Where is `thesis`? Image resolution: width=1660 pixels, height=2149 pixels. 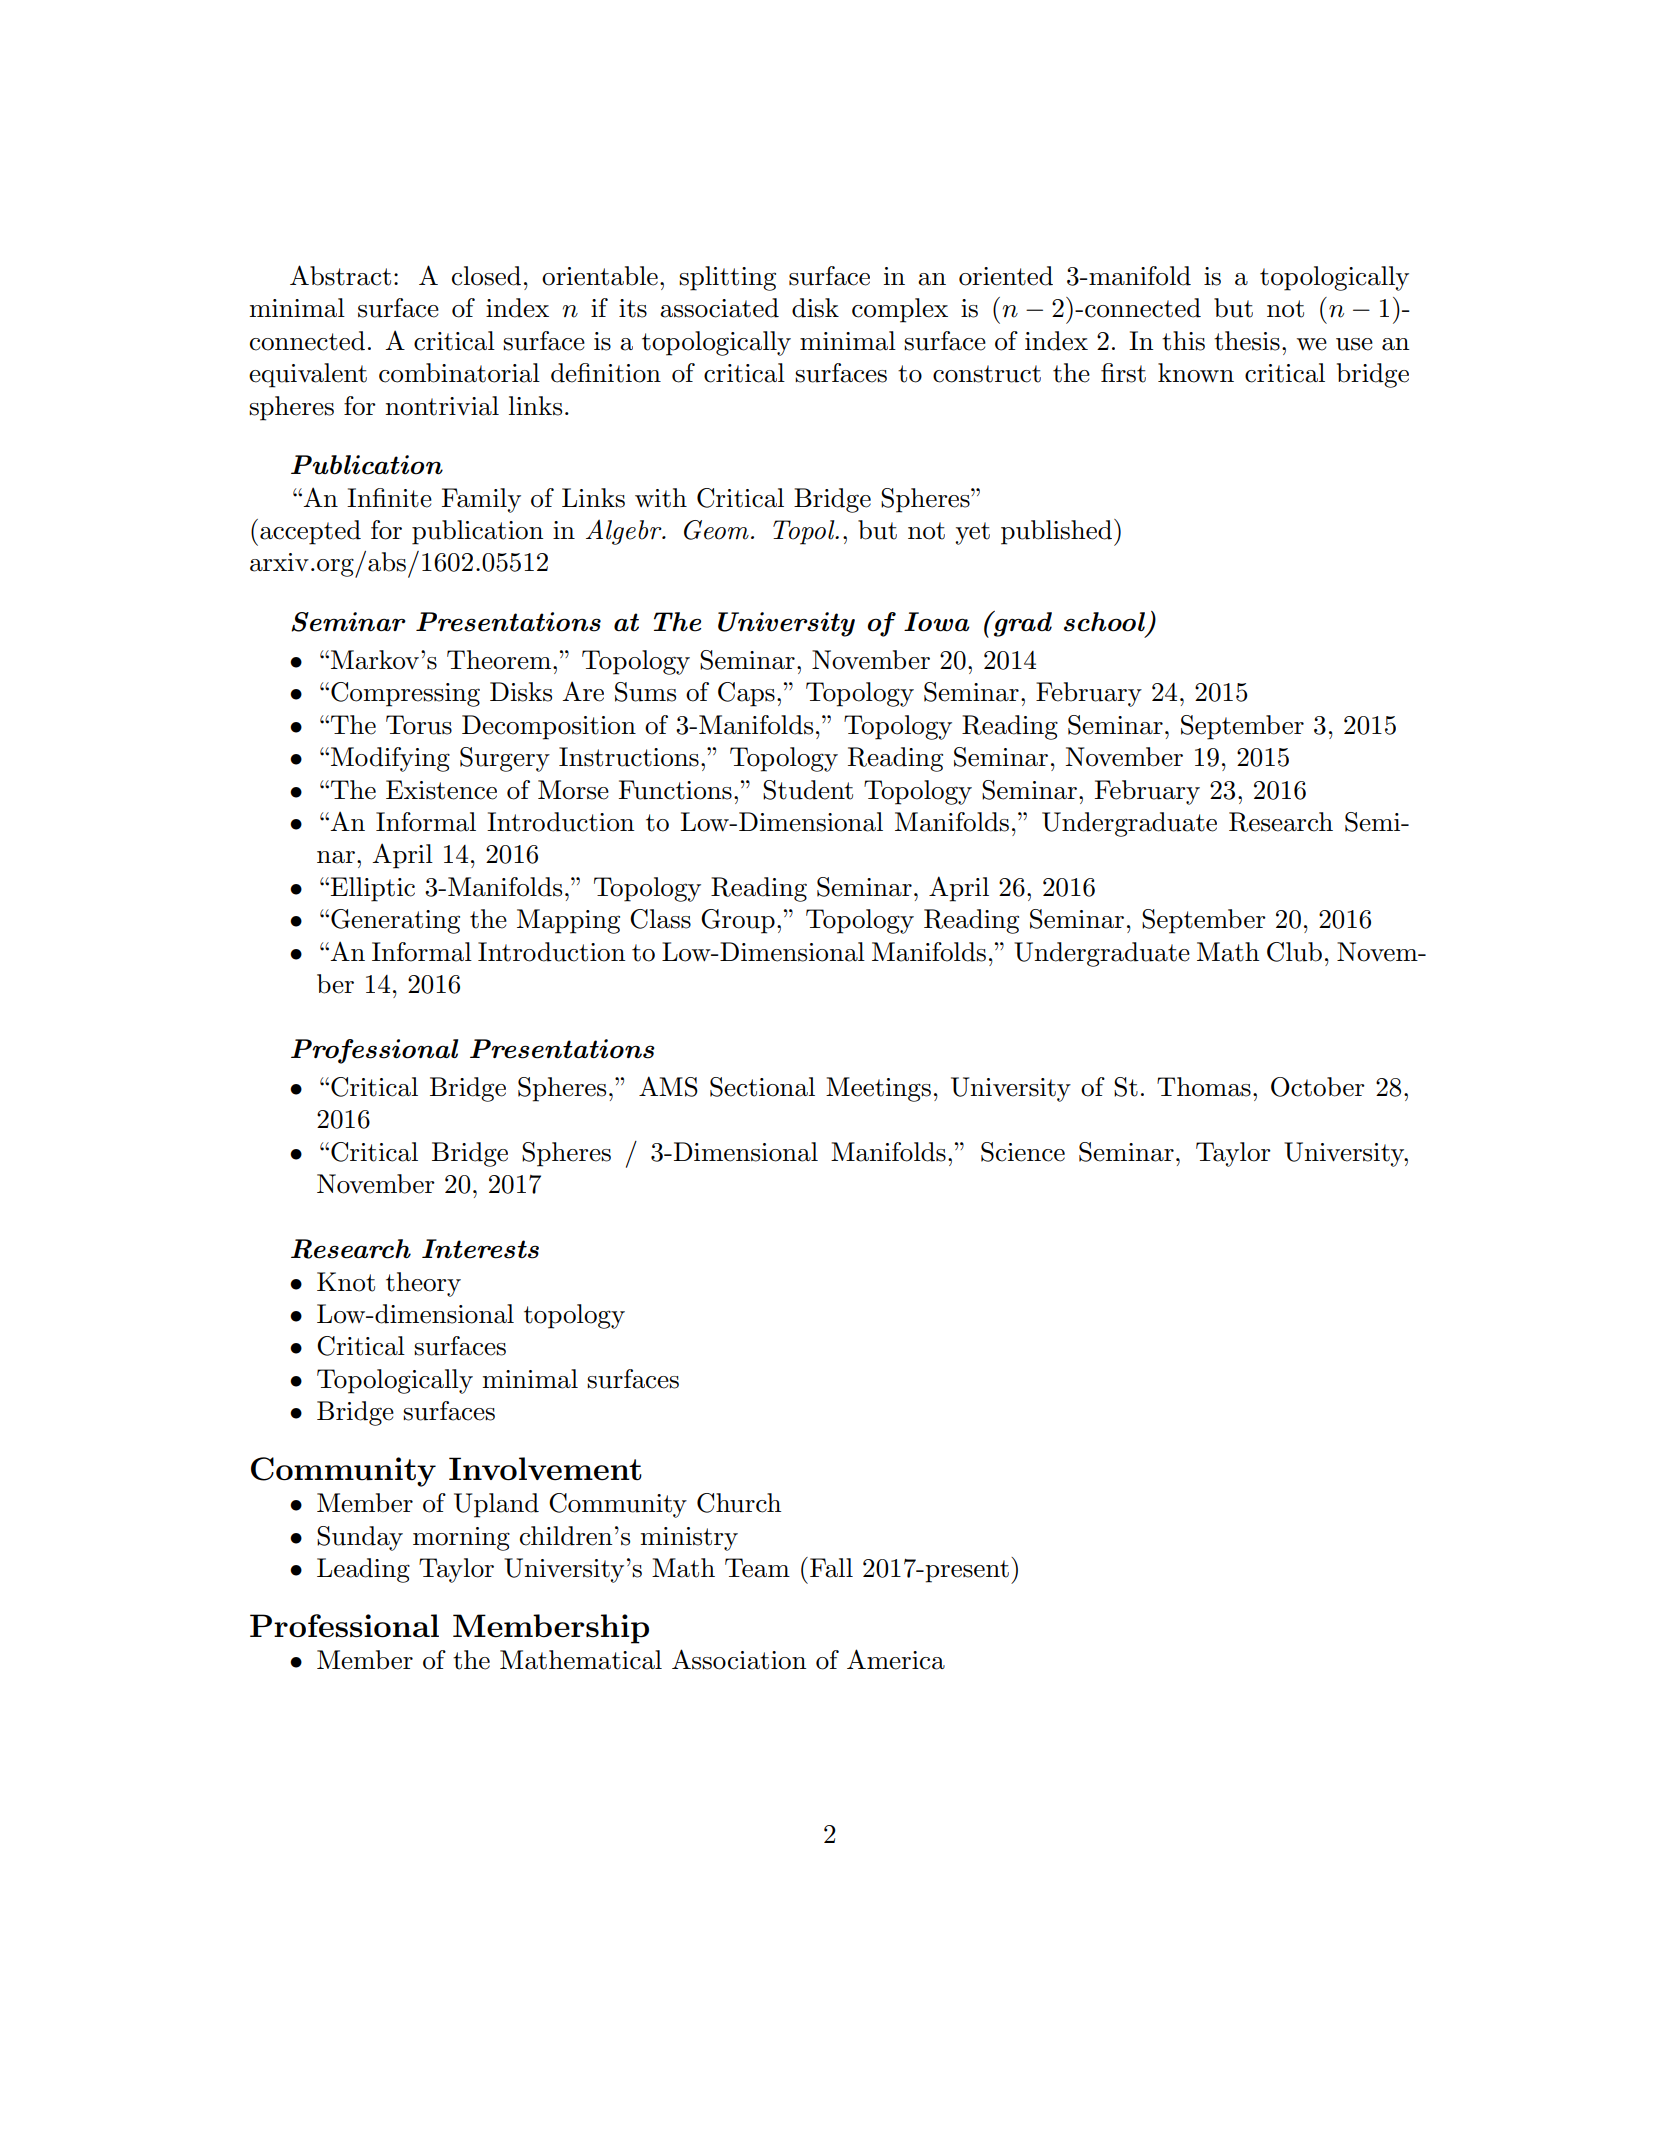 thesis is located at coordinates (1247, 341).
